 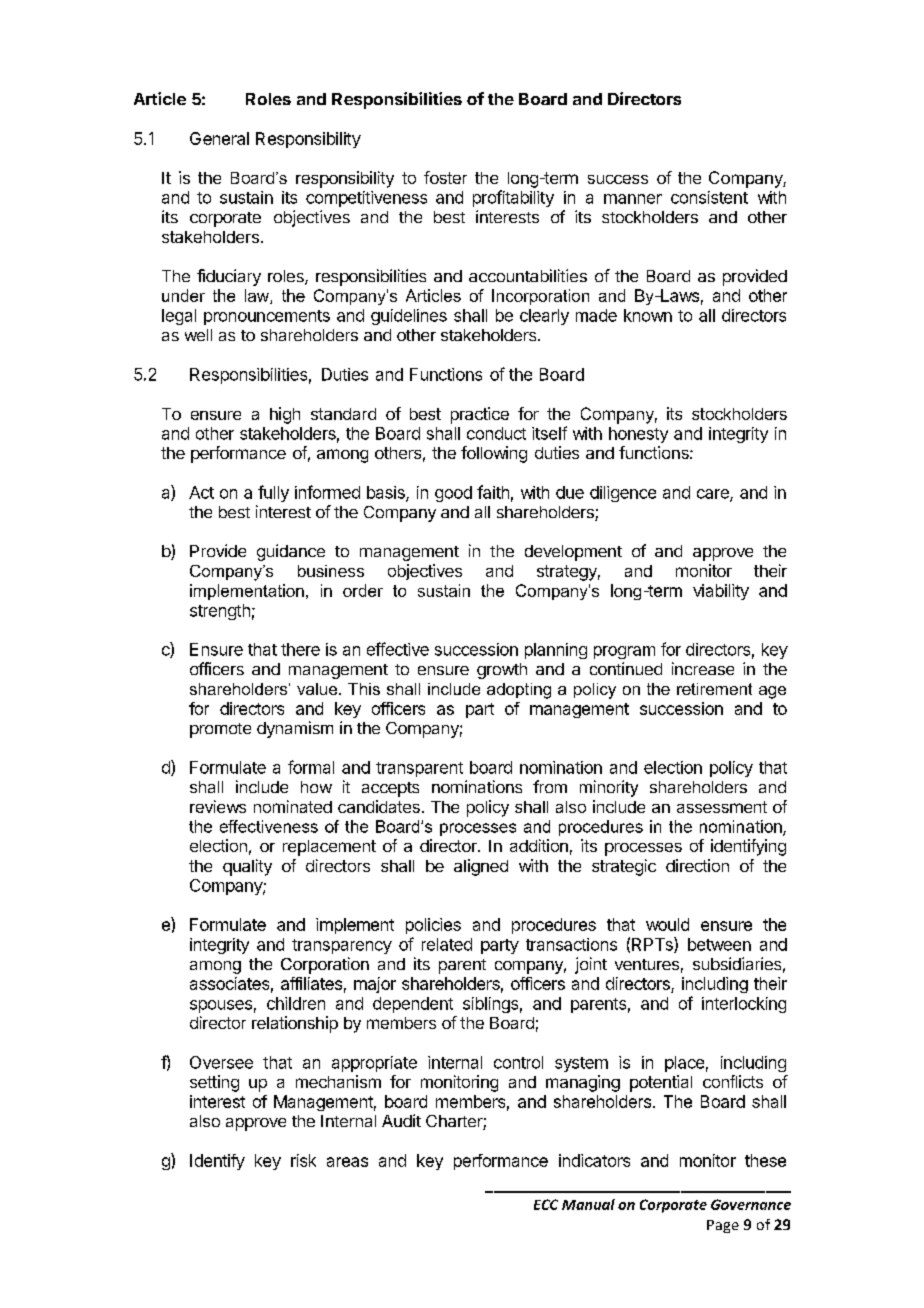 What do you see at coordinates (709, 197) in the screenshot?
I see `consistent` at bounding box center [709, 197].
